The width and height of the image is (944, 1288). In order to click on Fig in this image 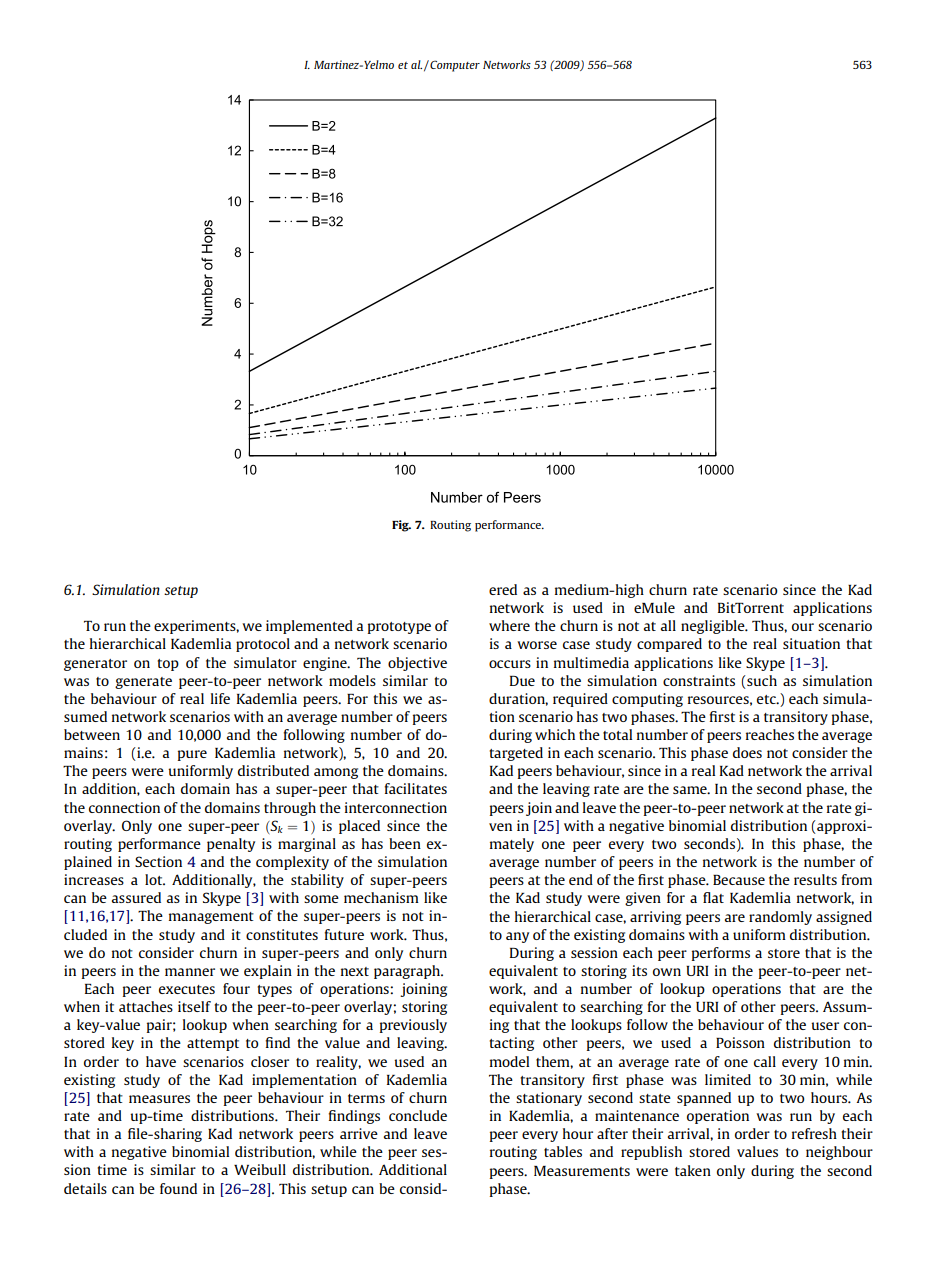, I will do `click(401, 526)`.
